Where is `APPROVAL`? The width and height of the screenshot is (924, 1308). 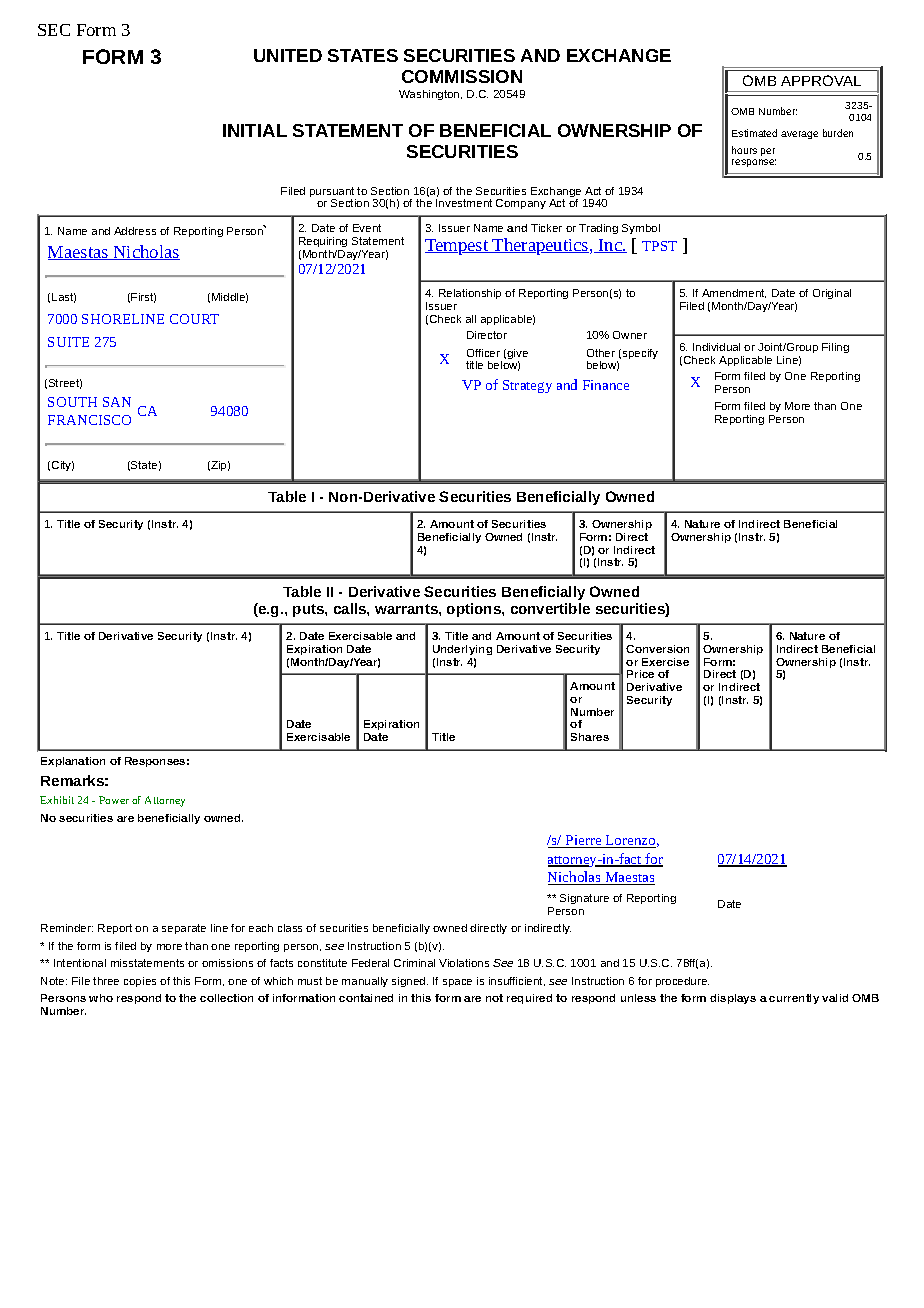 APPROVAL is located at coordinates (821, 80).
